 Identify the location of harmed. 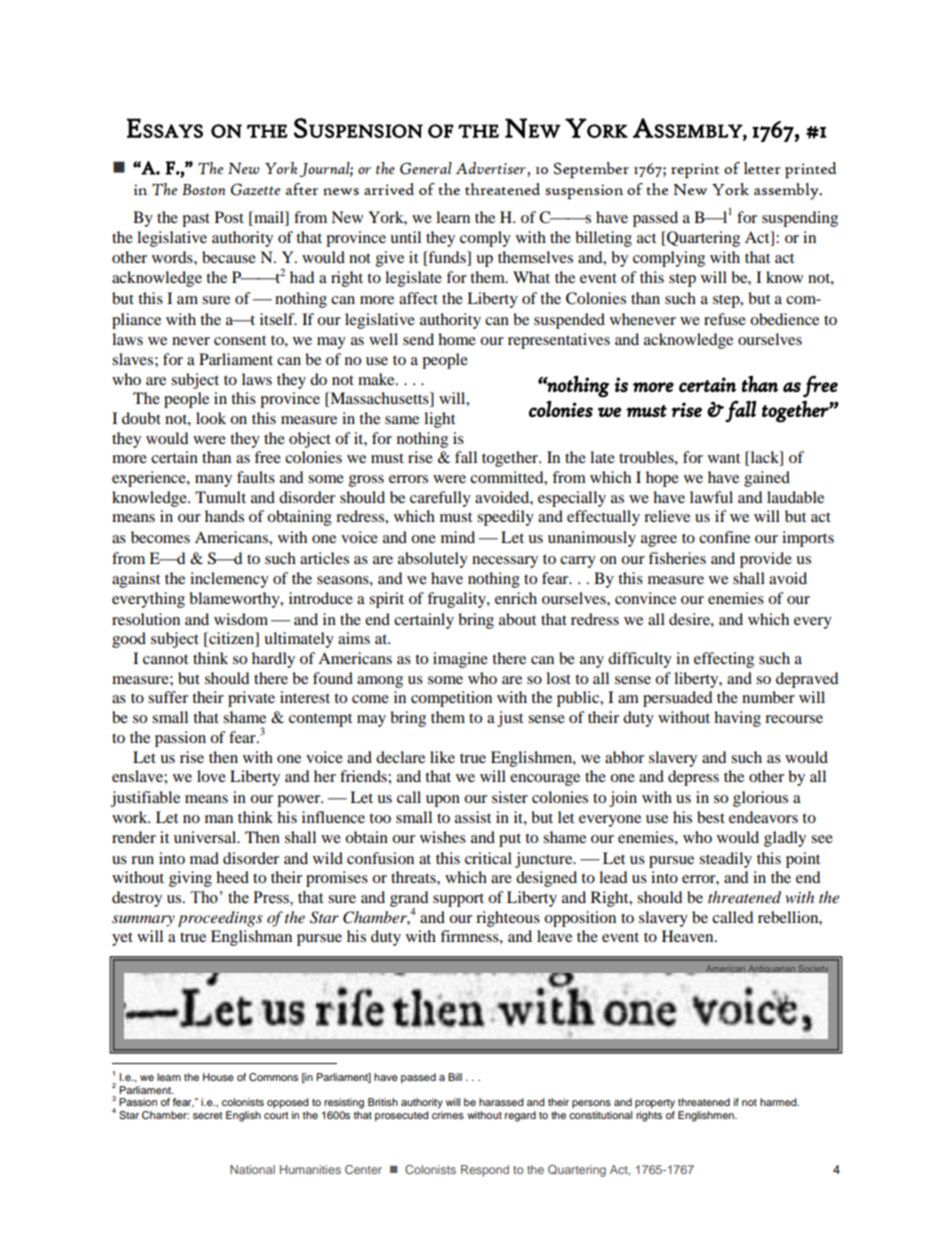
(779, 1102).
